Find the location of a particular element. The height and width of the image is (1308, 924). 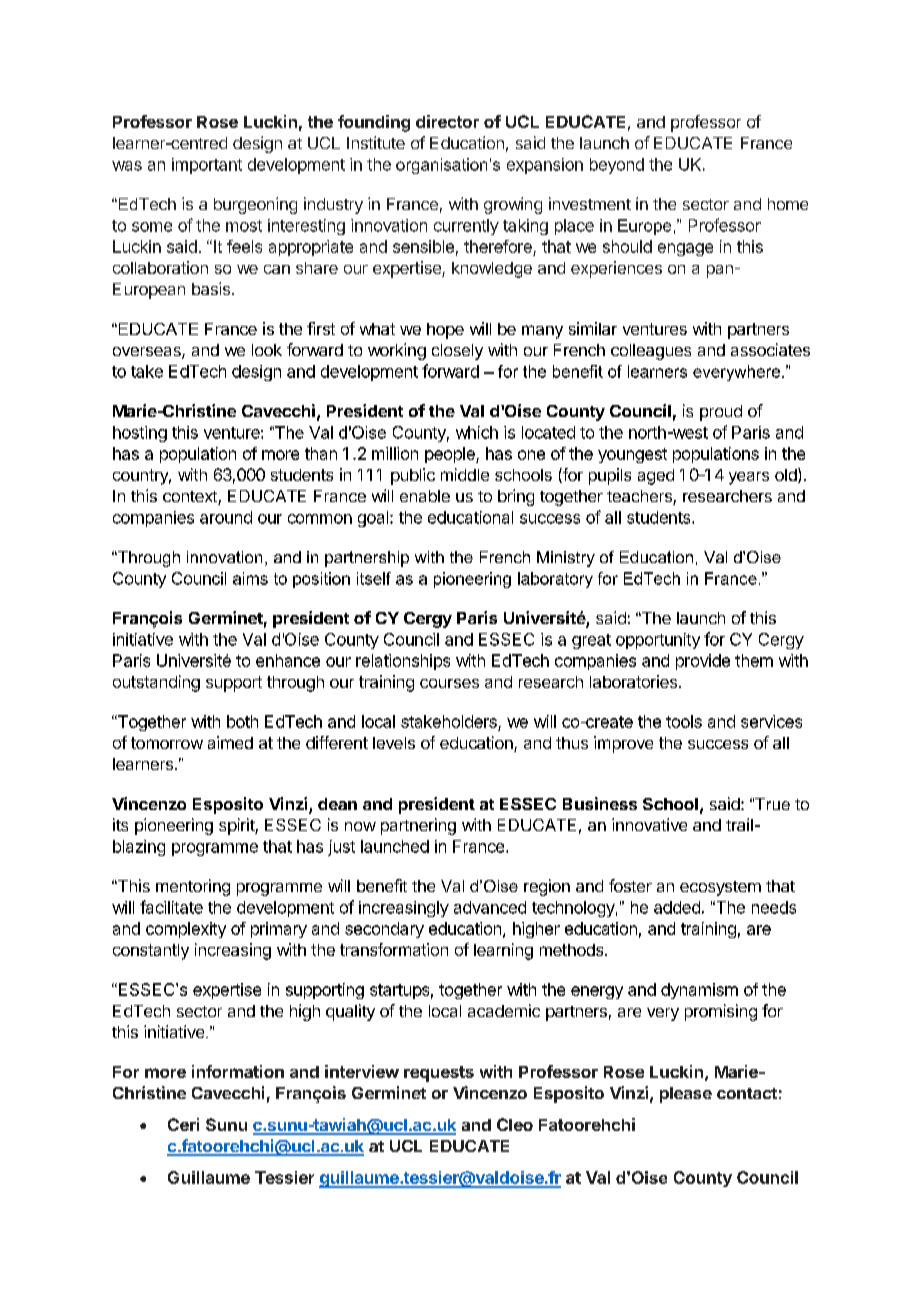

aimed is located at coordinates (230, 742).
